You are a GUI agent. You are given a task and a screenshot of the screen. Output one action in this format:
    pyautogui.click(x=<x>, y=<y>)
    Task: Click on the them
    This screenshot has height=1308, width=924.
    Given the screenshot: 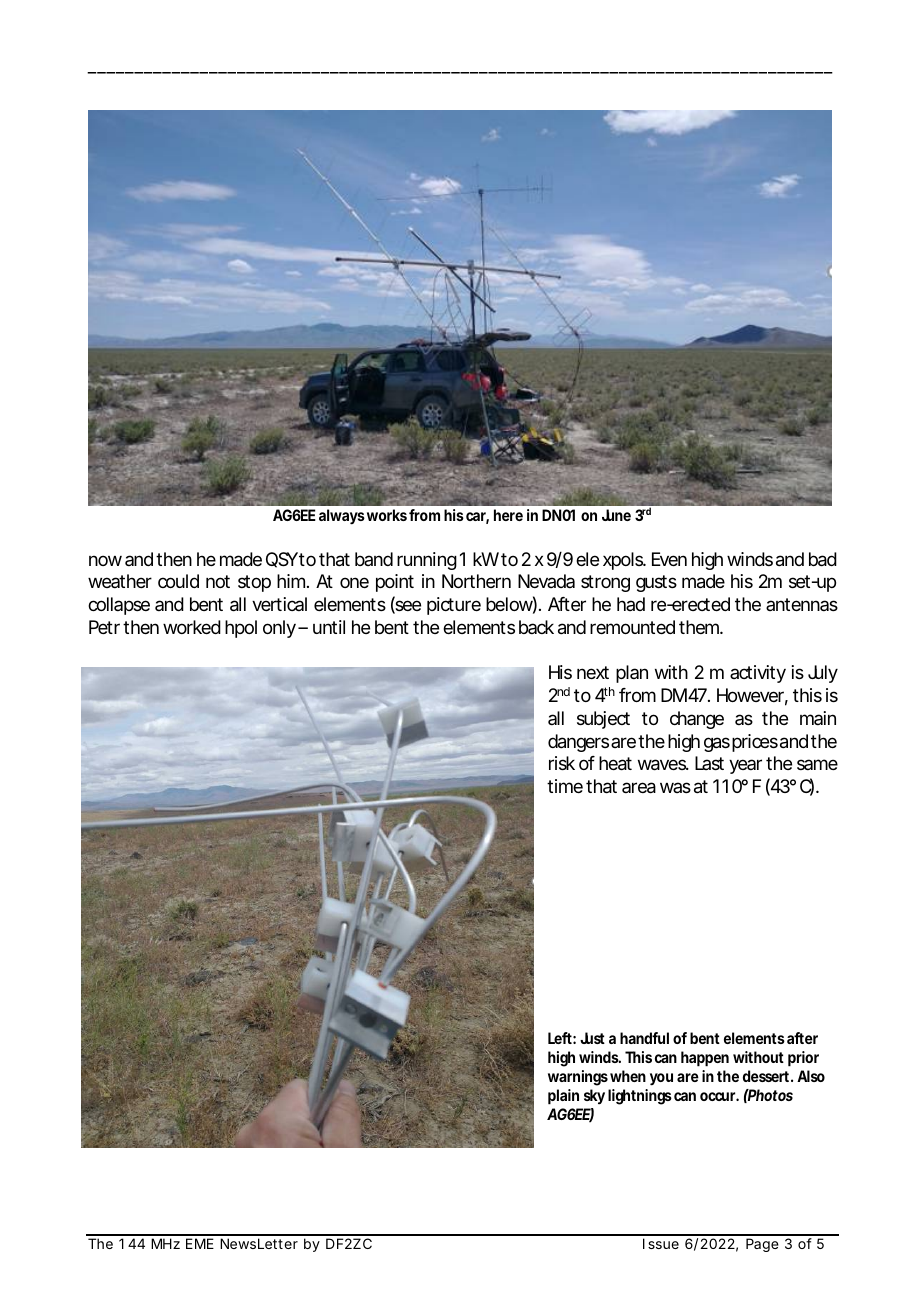 What is the action you would take?
    pyautogui.click(x=696, y=627)
